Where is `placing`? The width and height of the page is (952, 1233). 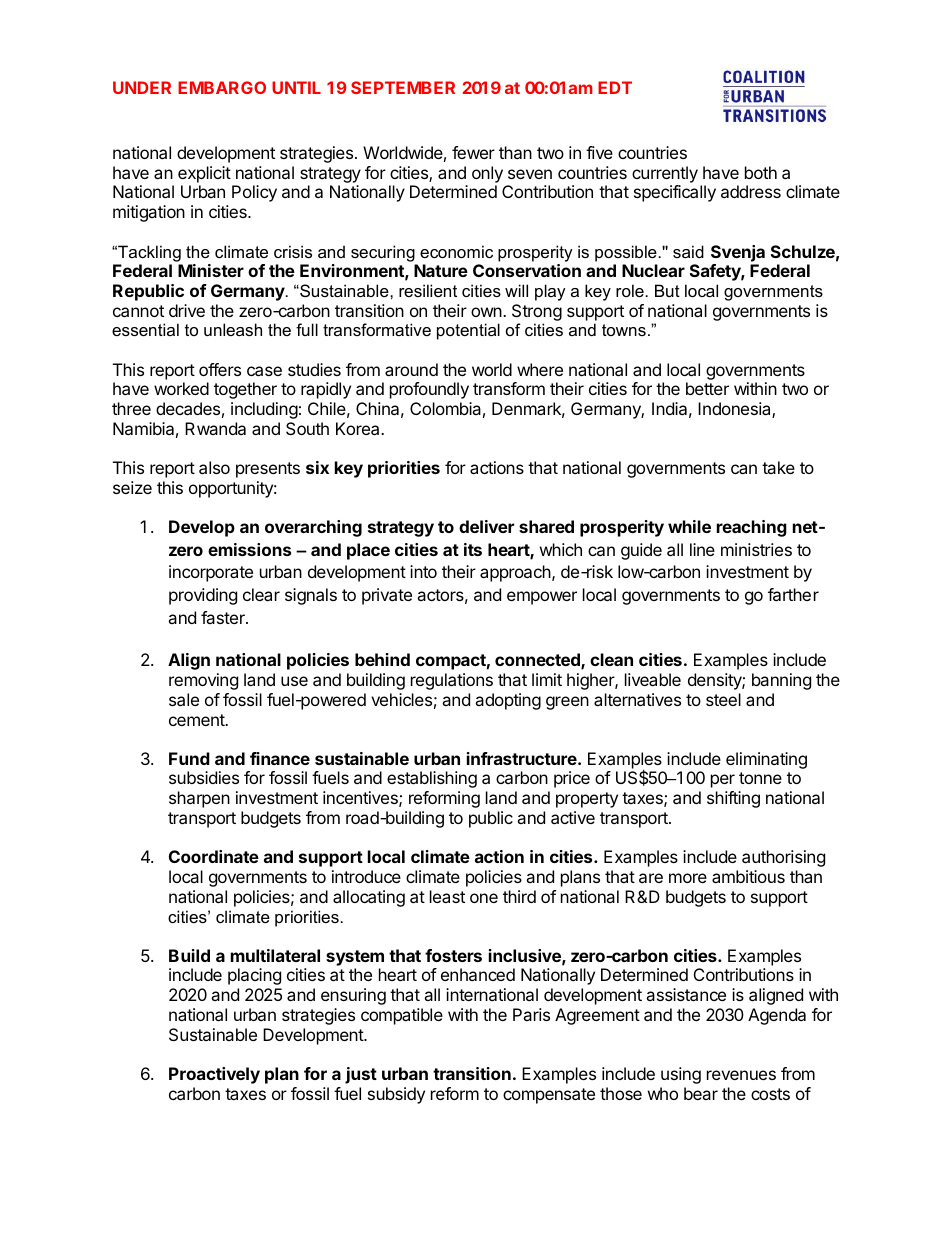 placing is located at coordinates (254, 976).
